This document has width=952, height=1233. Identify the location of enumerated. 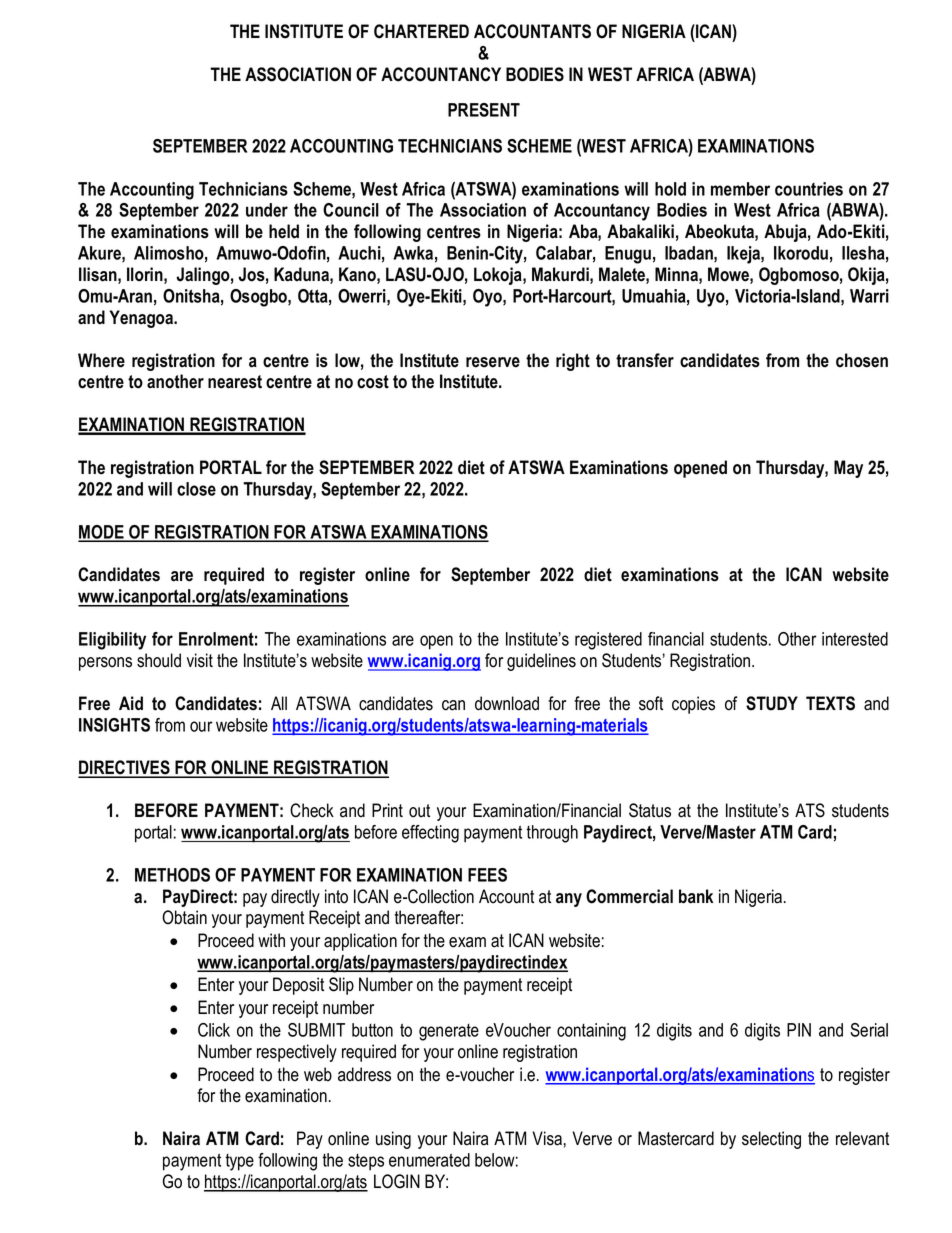
(429, 1160).
